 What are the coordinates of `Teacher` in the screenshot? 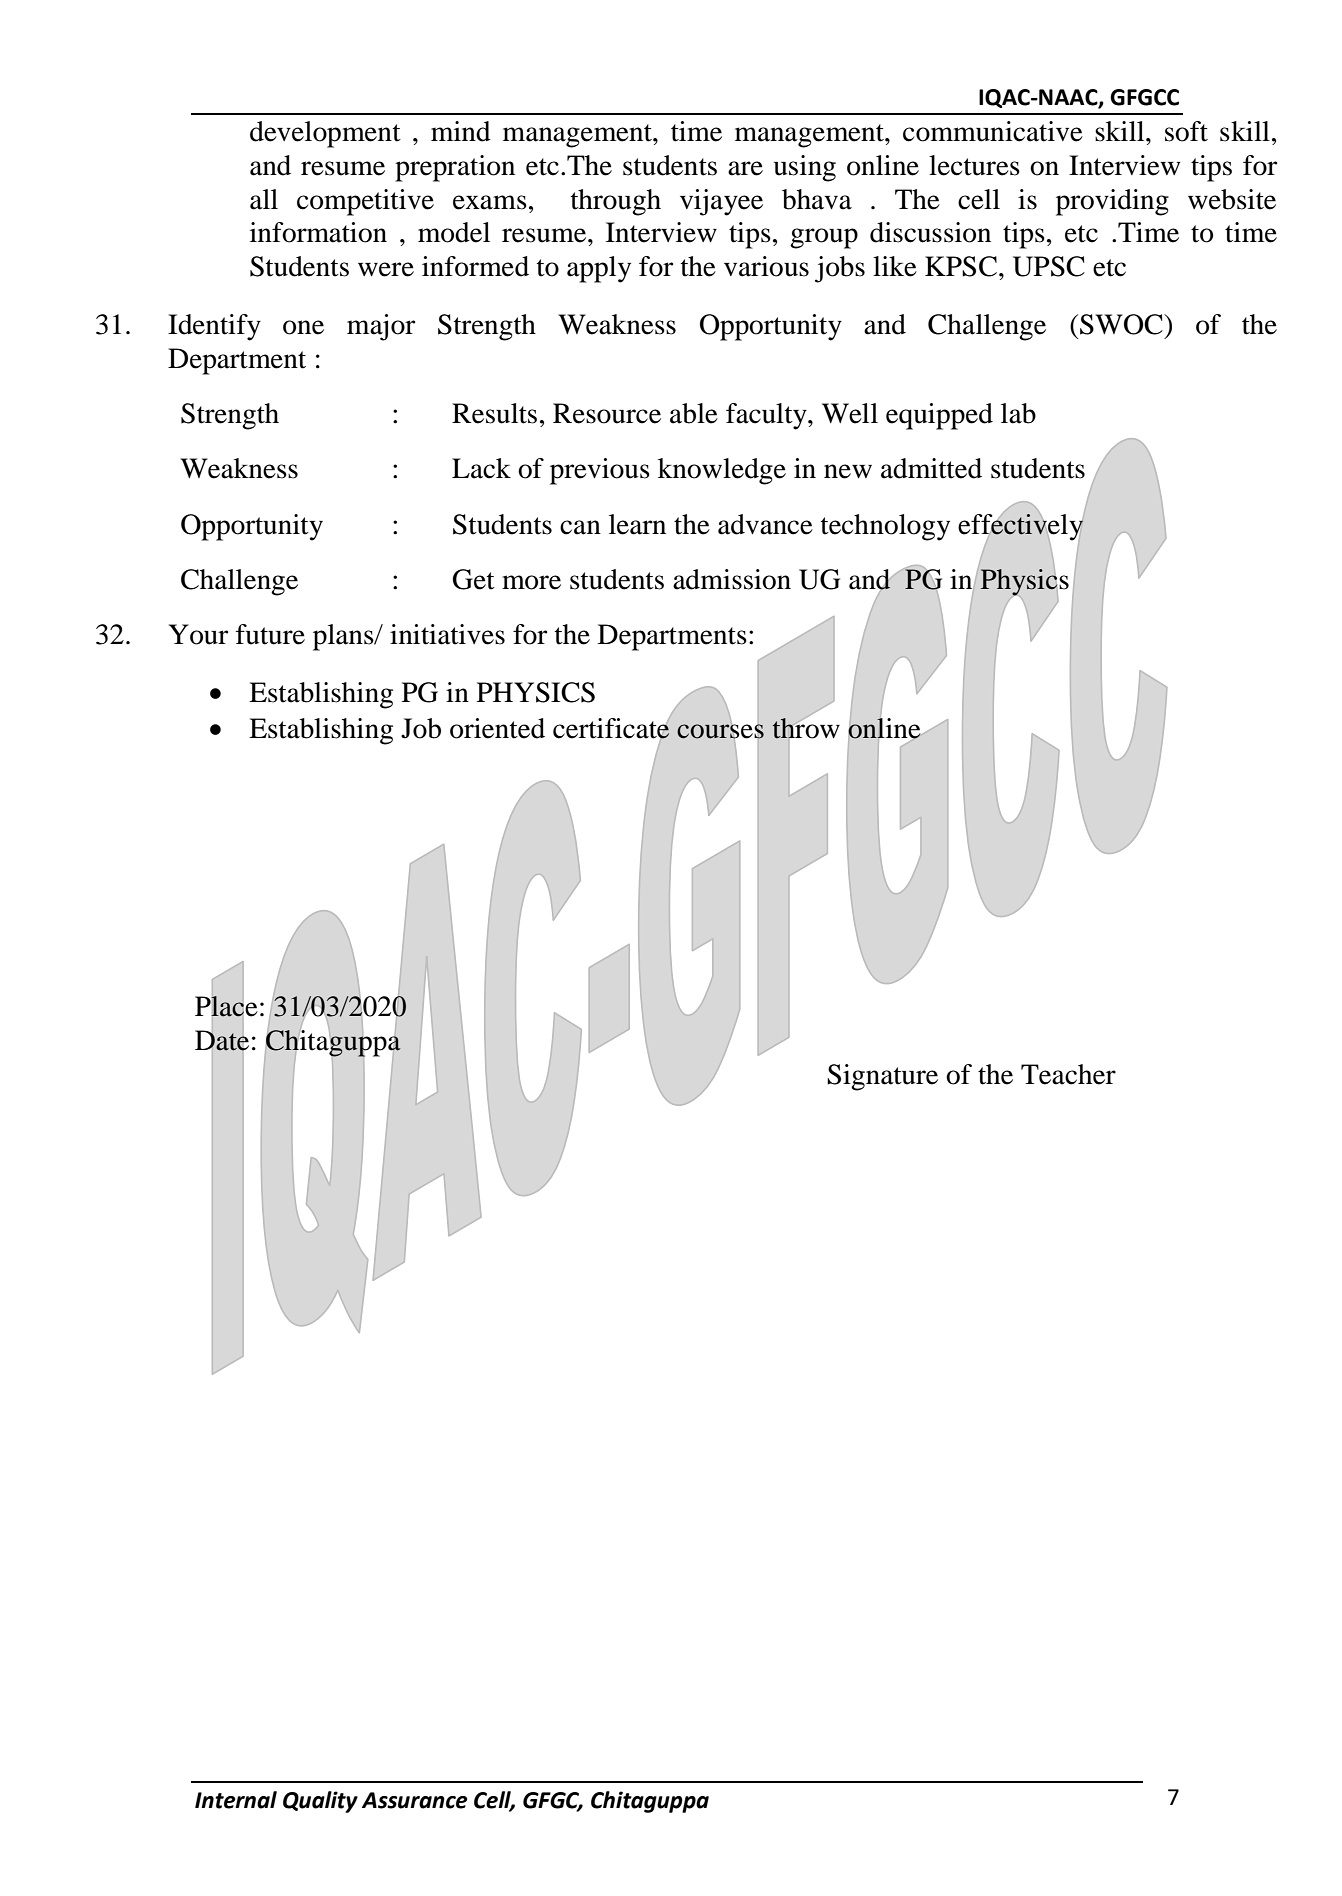 It's located at (1068, 1074).
